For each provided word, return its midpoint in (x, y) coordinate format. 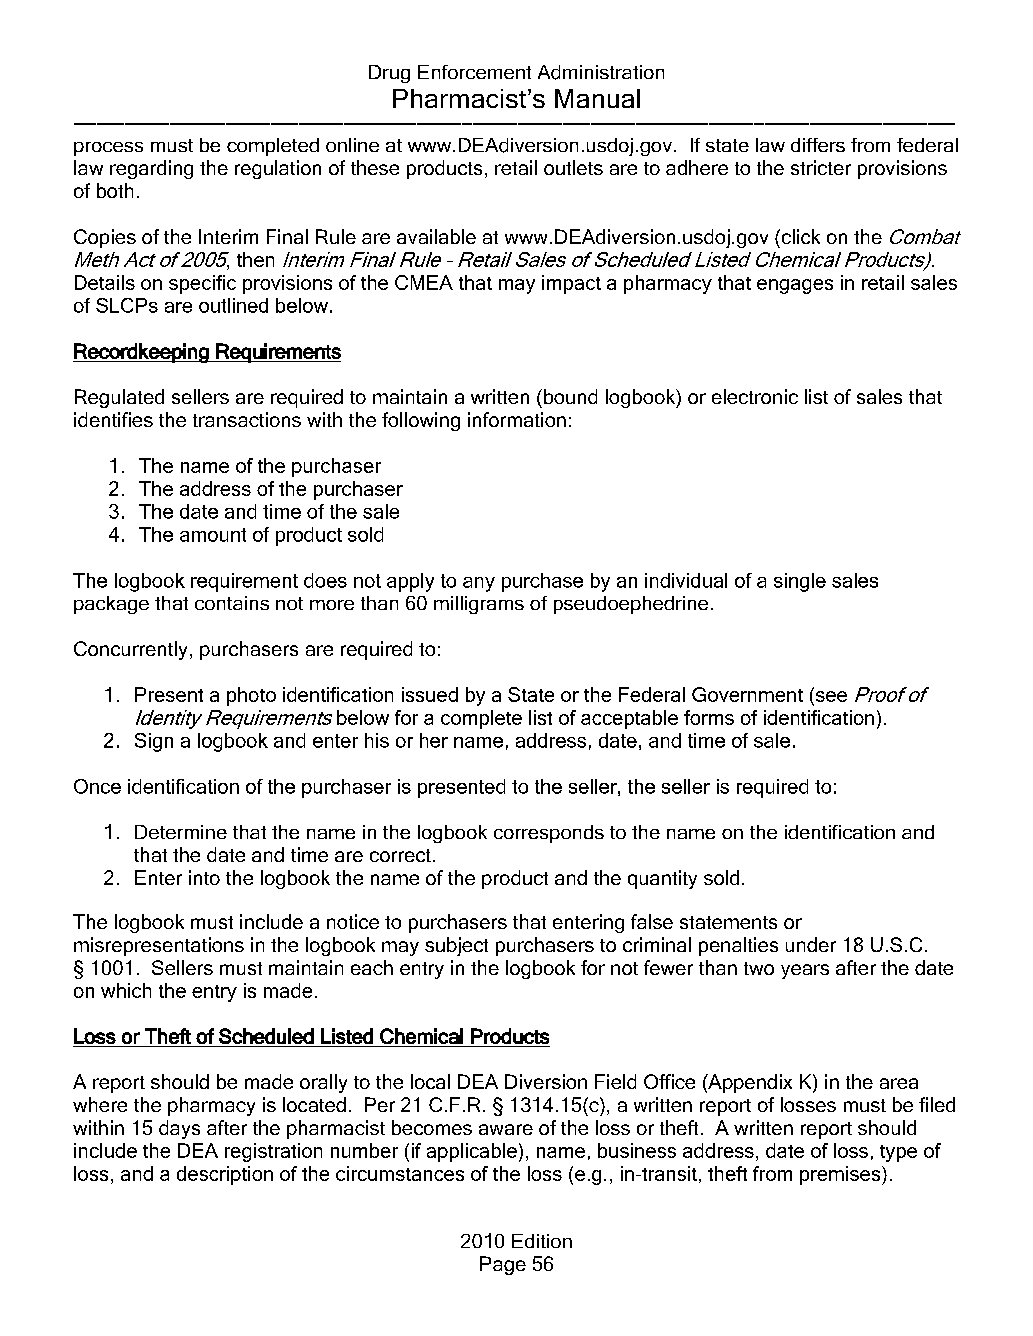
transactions (247, 419)
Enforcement (474, 72)
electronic (755, 396)
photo (251, 696)
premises (841, 1175)
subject (456, 946)
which (126, 990)
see (831, 696)
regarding (151, 169)
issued (430, 694)
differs (818, 145)
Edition (542, 1241)
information (517, 419)
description (225, 1175)
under (811, 944)
